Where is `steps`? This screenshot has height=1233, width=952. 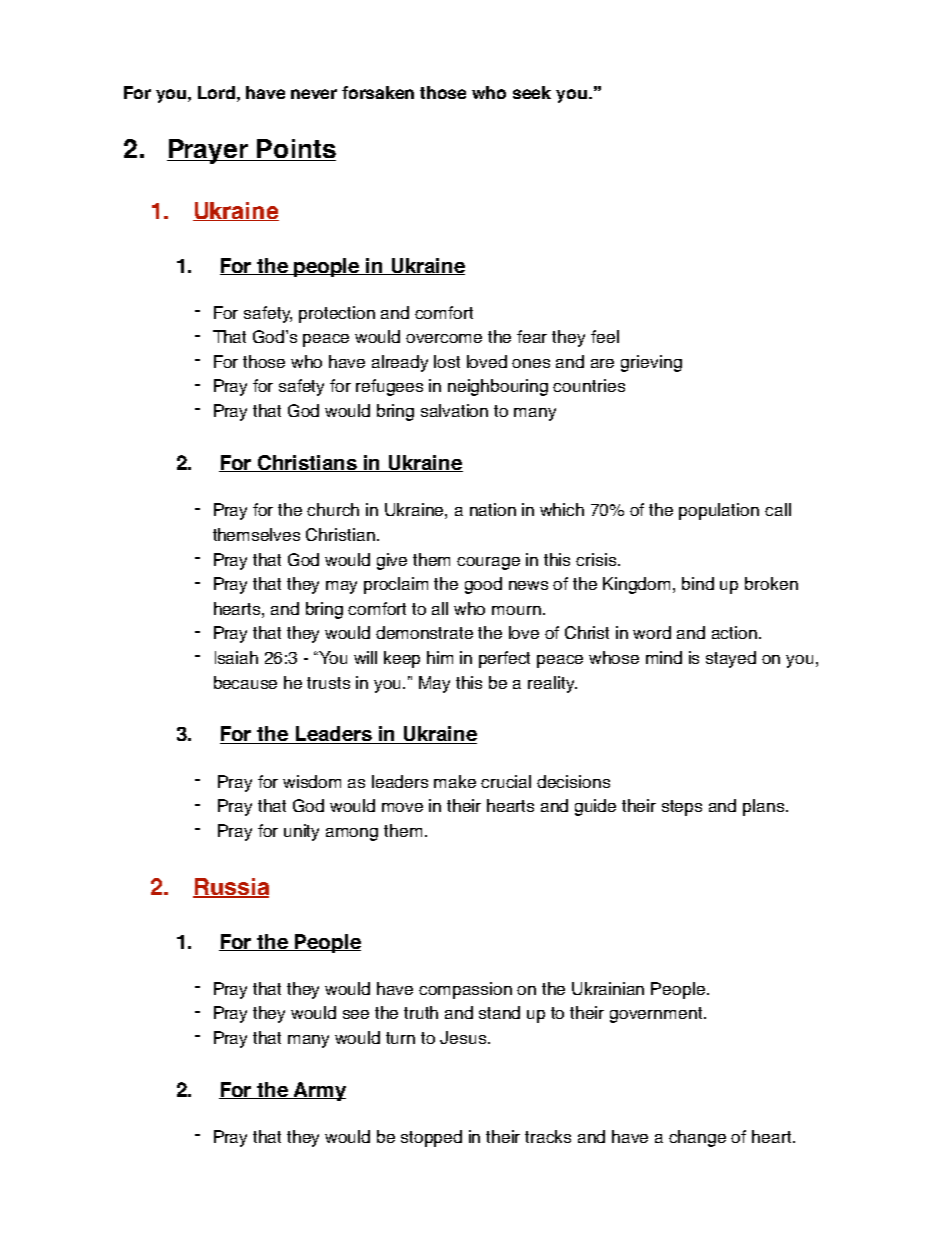
steps is located at coordinates (682, 808).
